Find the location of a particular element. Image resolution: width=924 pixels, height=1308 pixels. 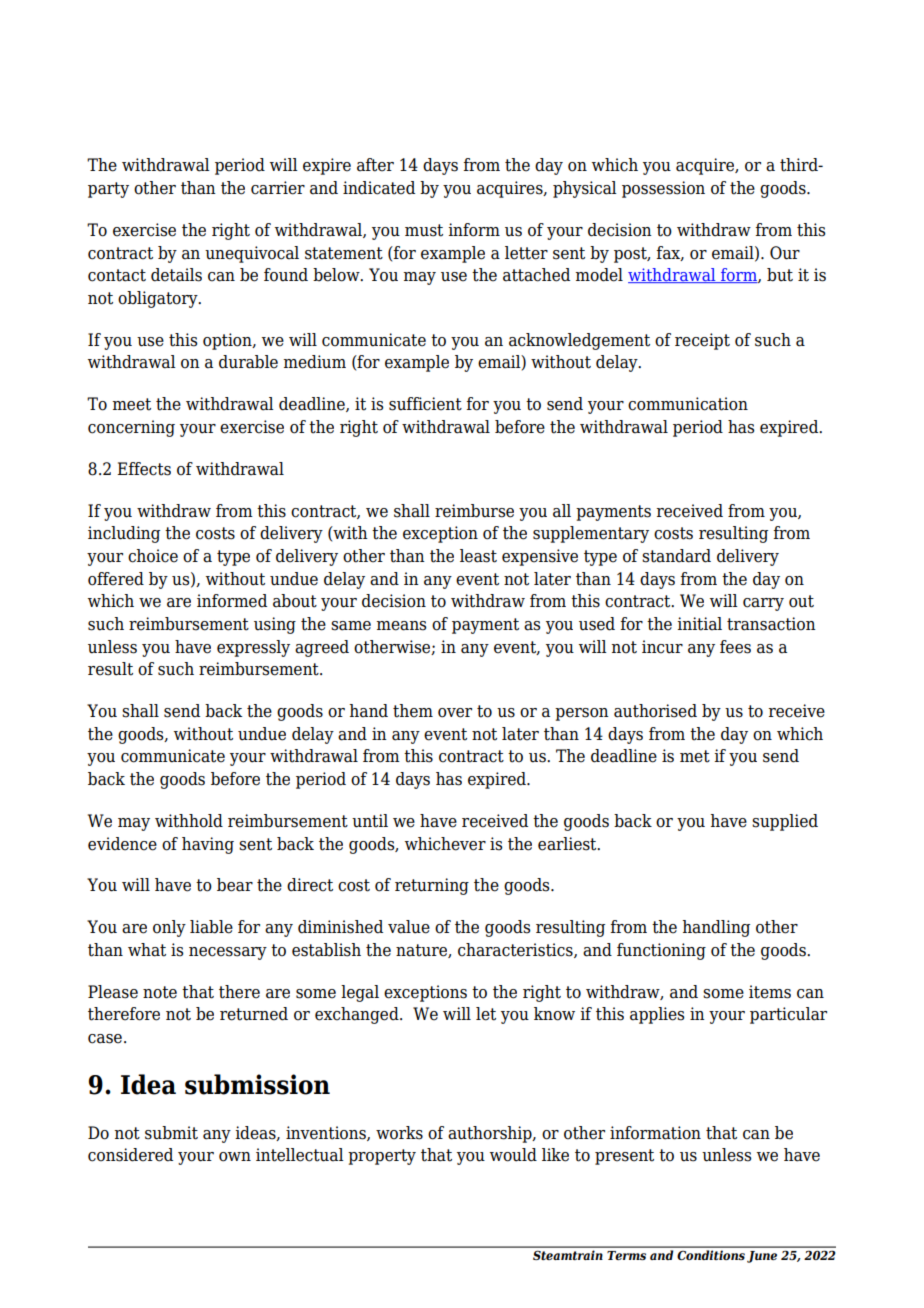

returning is located at coordinates (432, 886).
